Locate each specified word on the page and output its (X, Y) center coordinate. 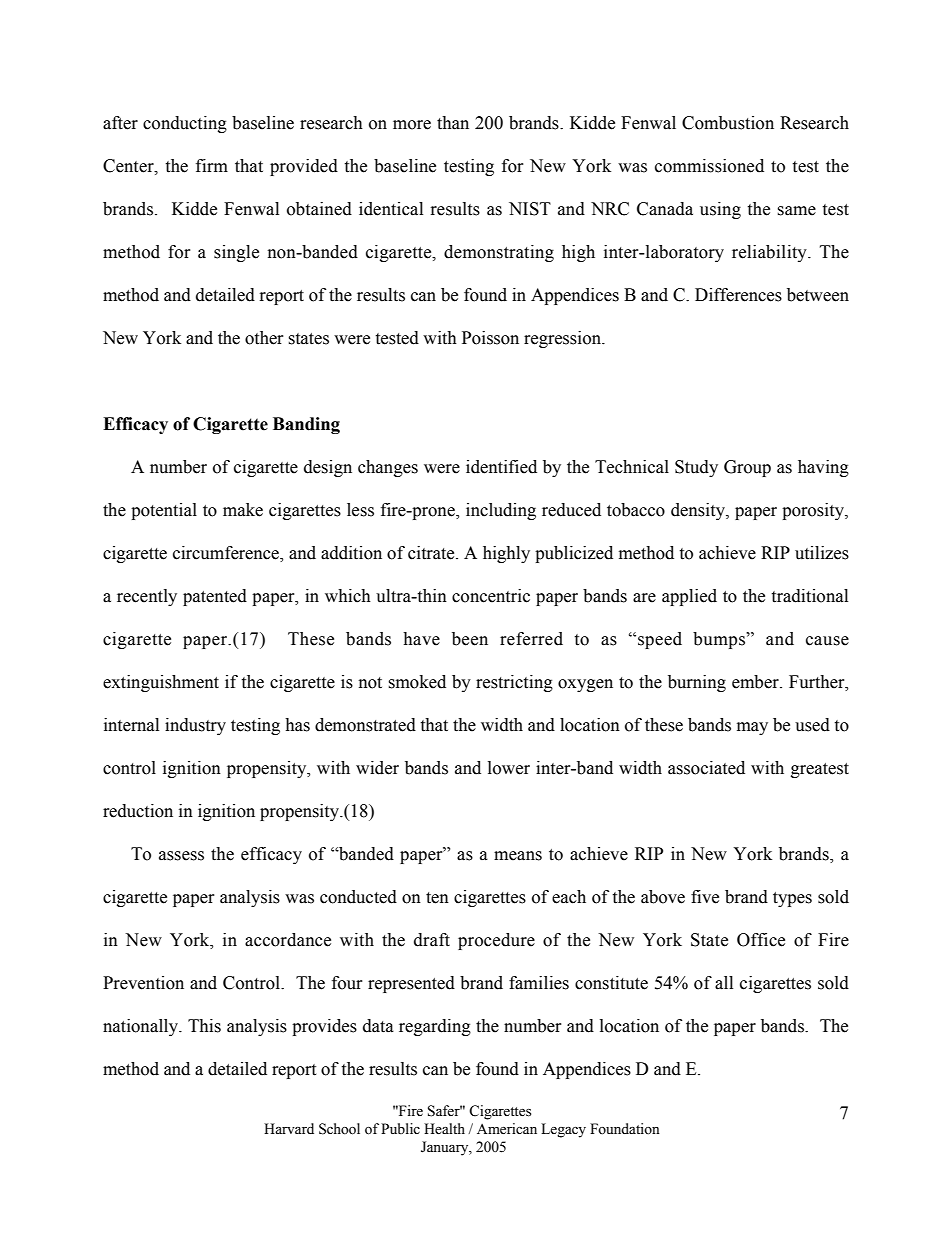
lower (509, 768)
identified (501, 467)
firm (212, 165)
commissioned (709, 166)
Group (747, 468)
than (453, 123)
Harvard (289, 1128)
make (243, 510)
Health (444, 1129)
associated (706, 768)
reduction (138, 811)
